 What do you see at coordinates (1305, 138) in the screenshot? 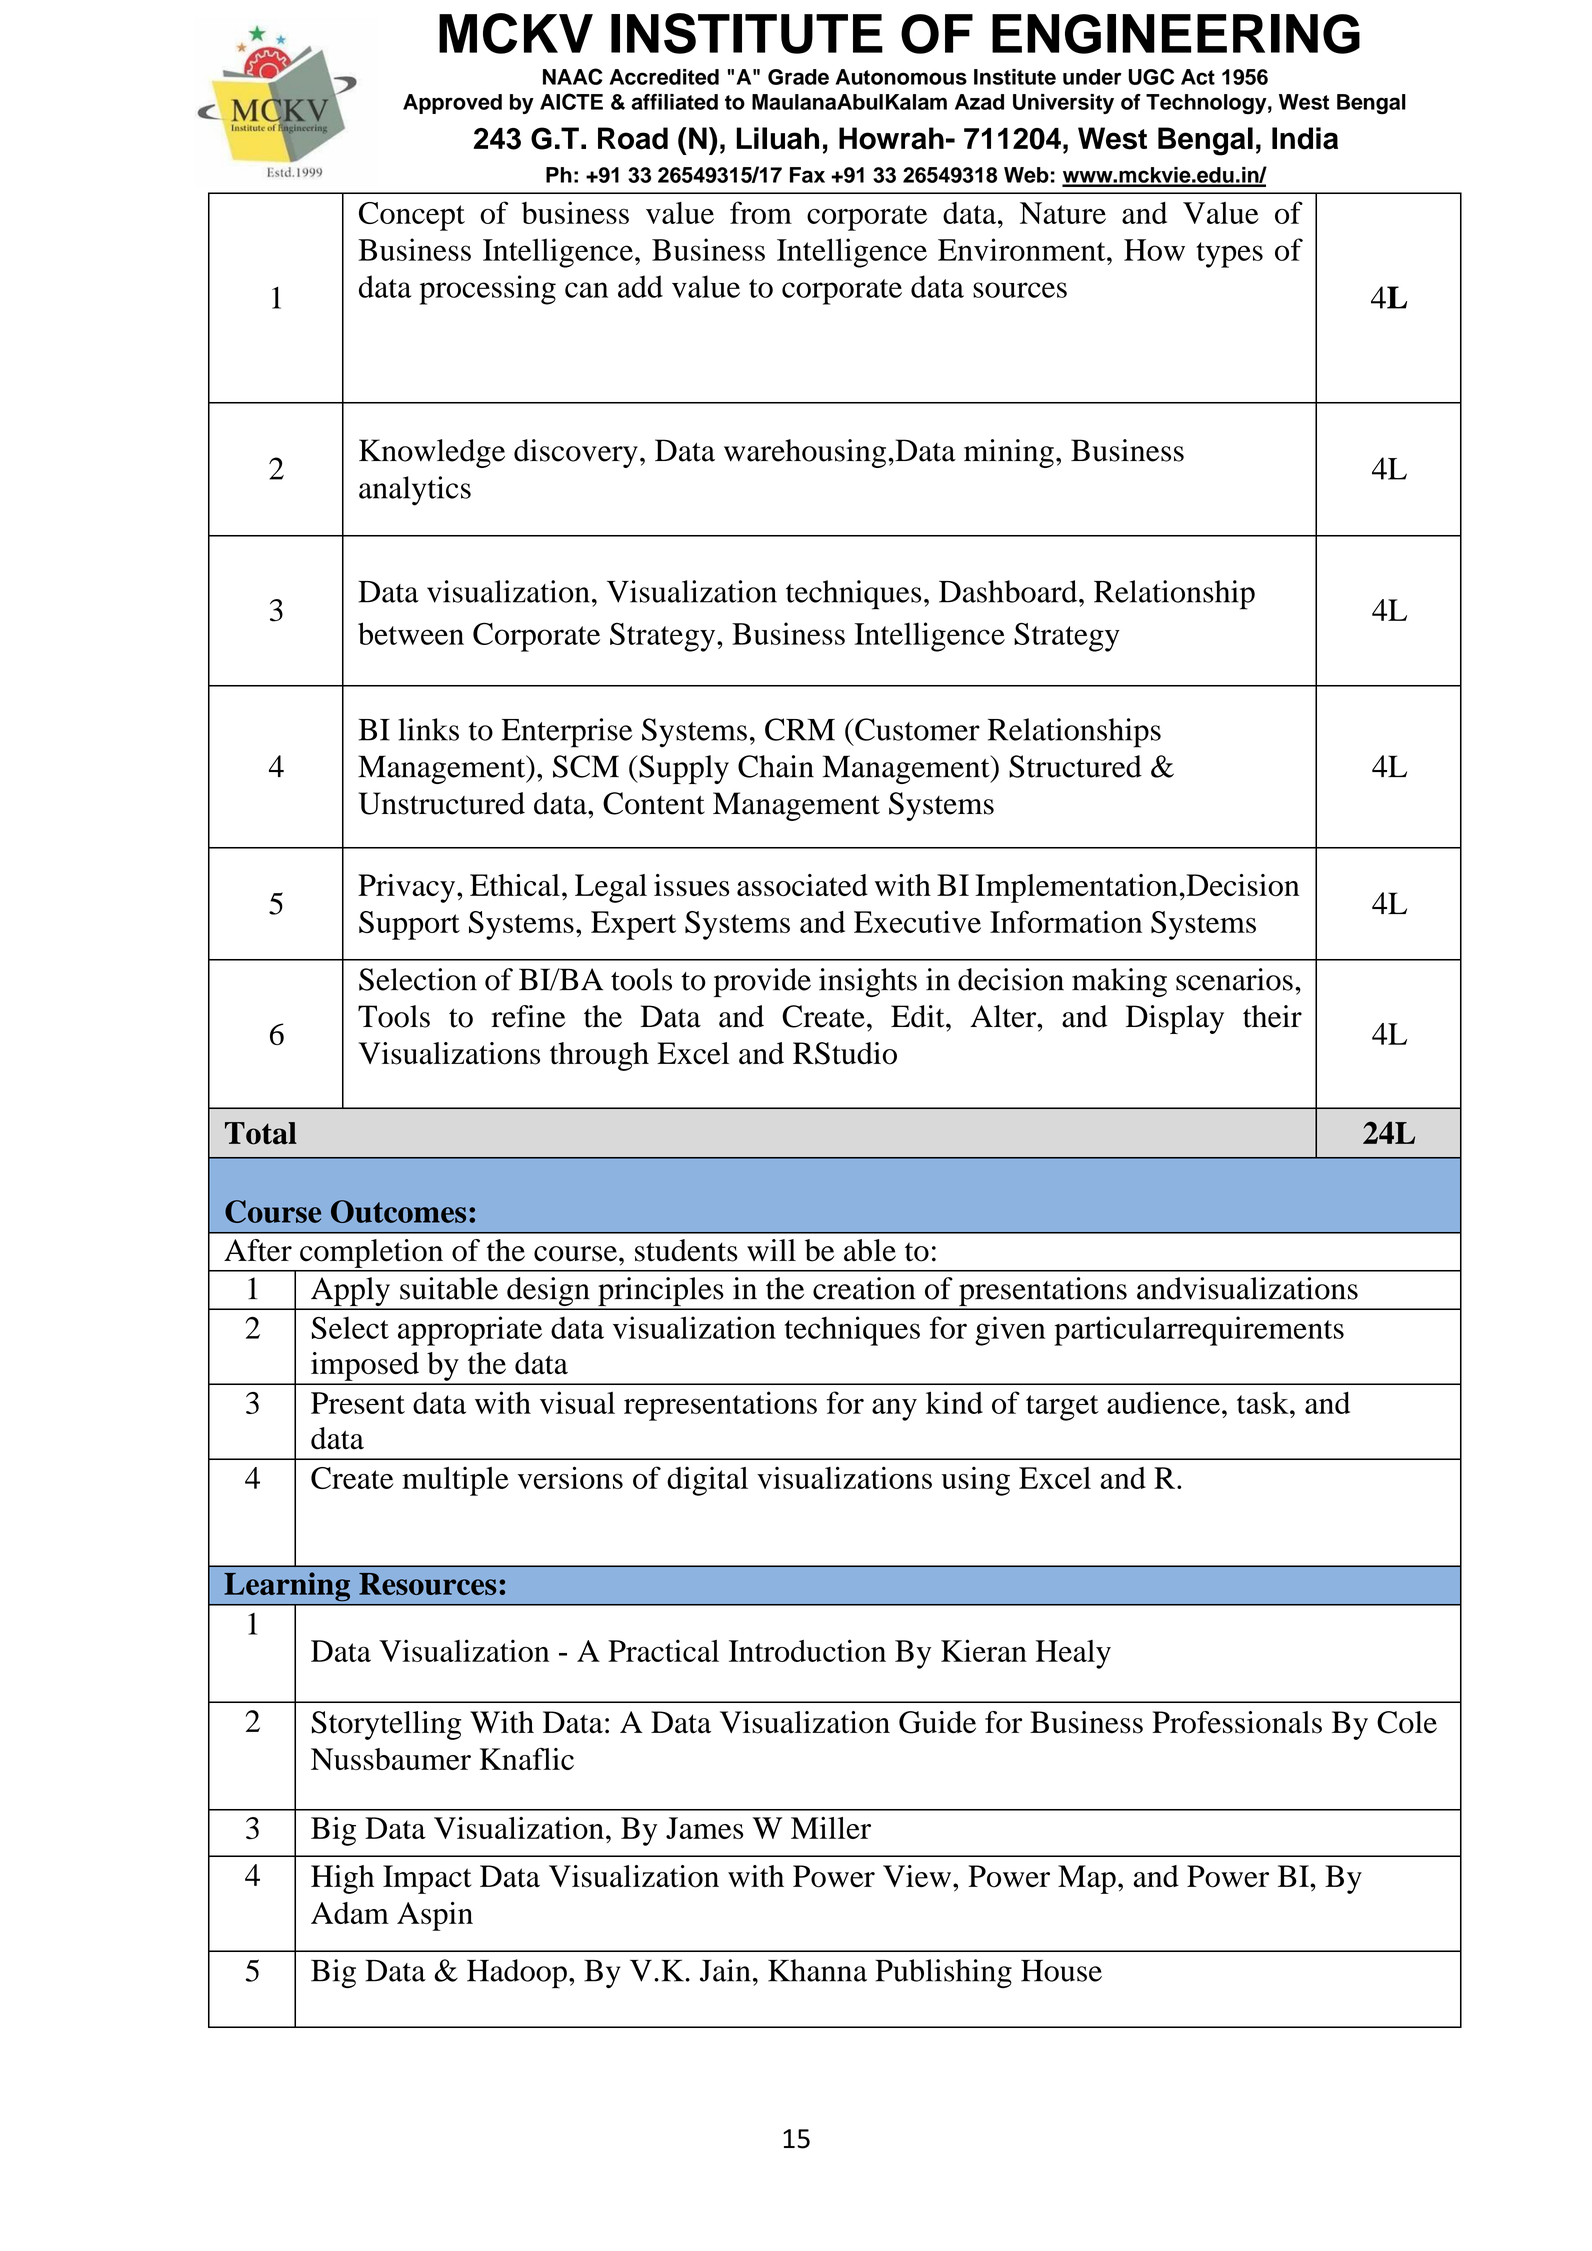
I see `India` at bounding box center [1305, 138].
